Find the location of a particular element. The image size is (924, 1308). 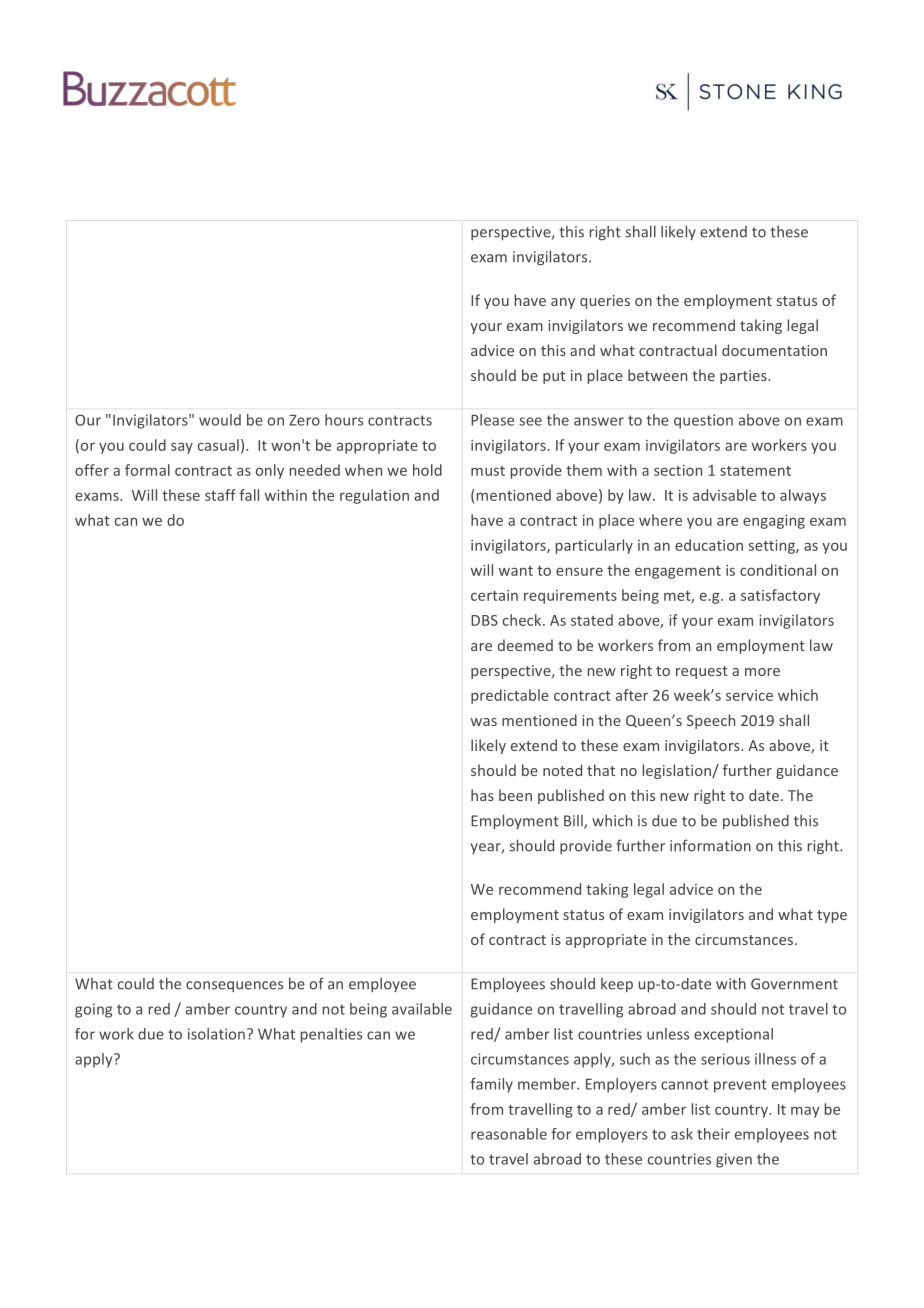

satisfactory is located at coordinates (780, 596).
